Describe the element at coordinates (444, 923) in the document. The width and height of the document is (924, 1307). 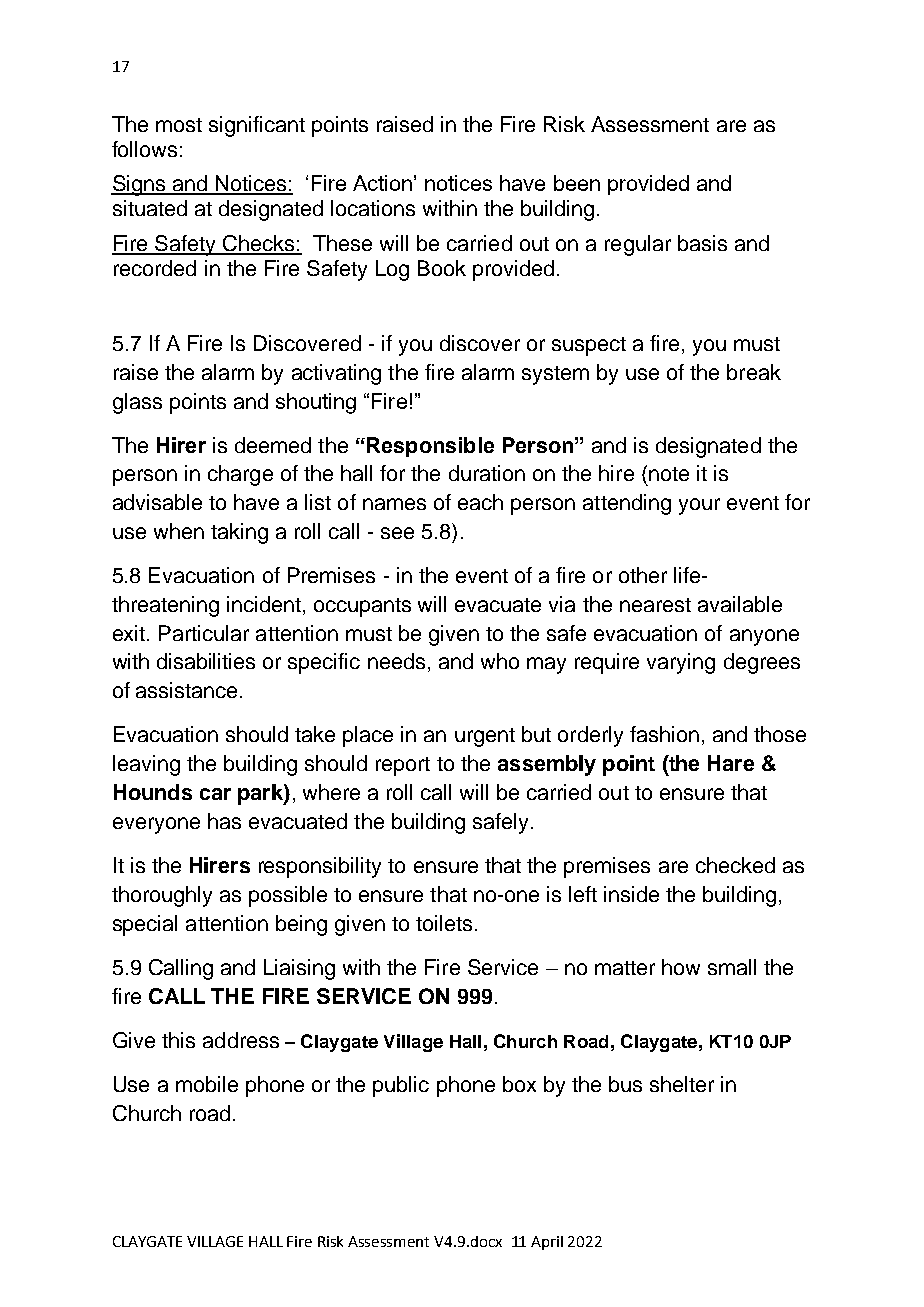
I see `toilets` at that location.
